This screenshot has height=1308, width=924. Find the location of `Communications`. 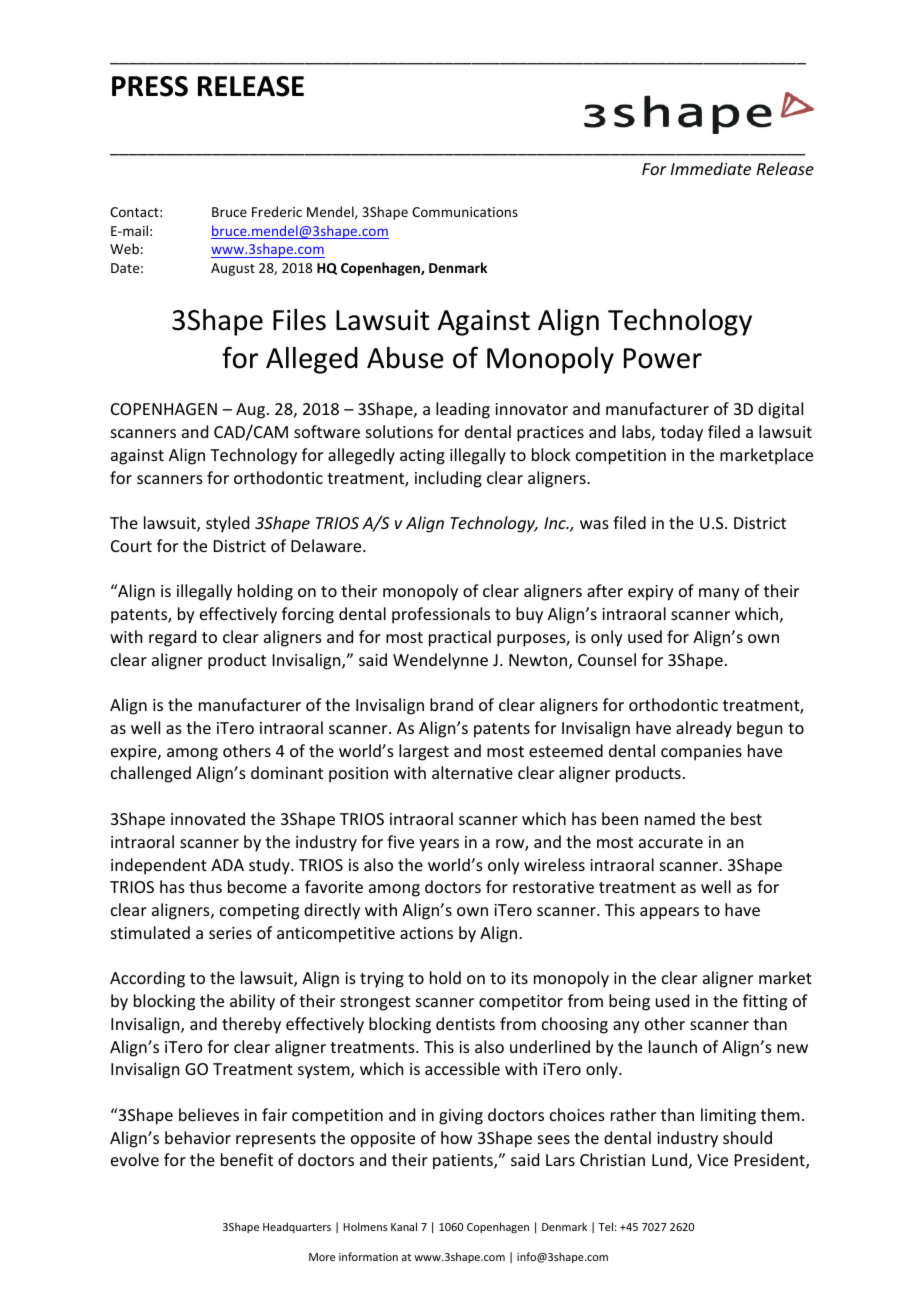

Communications is located at coordinates (465, 212).
